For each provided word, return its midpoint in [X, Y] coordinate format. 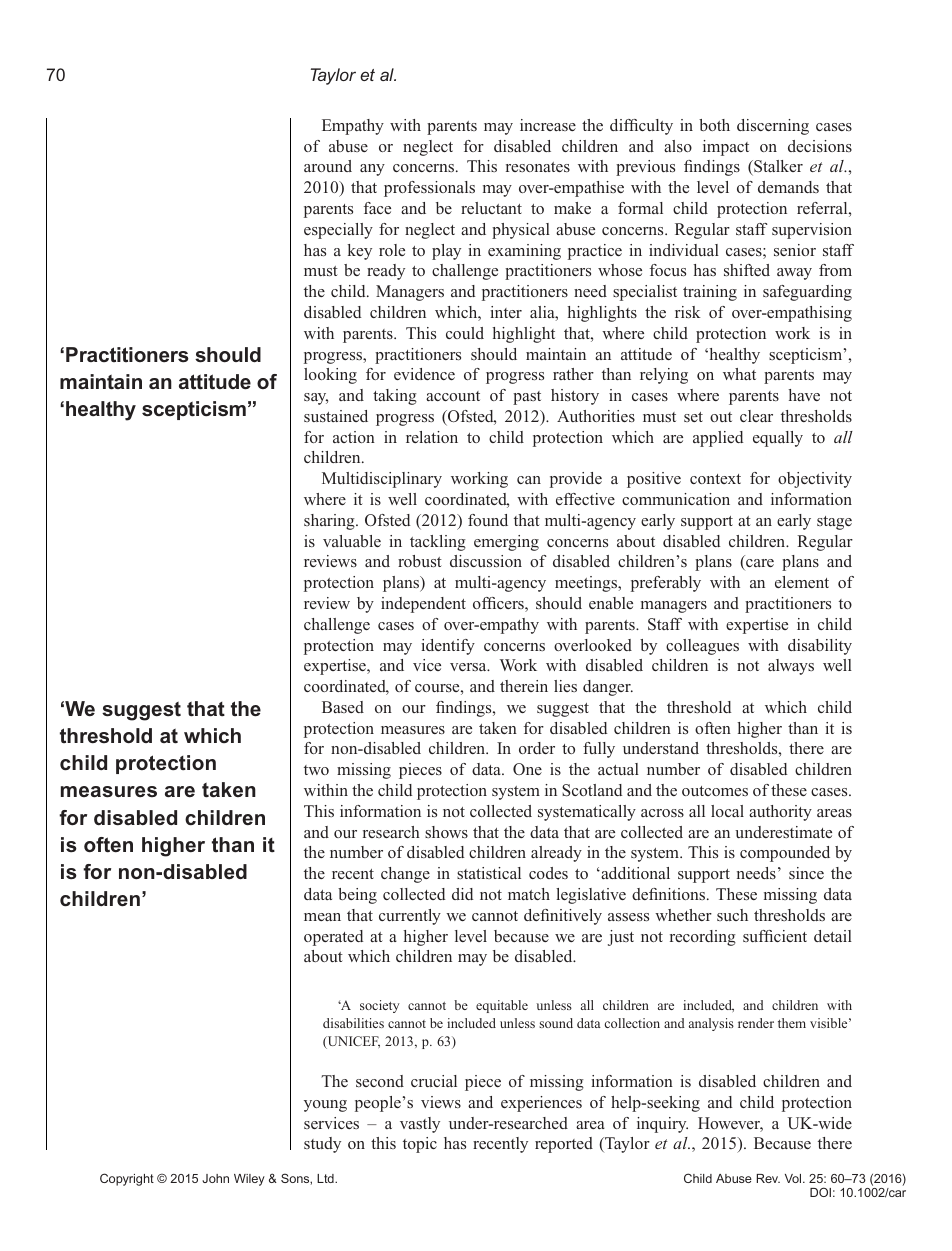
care [759, 564]
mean [322, 917]
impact [726, 148]
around [328, 166]
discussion [486, 561]
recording [703, 938]
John [215, 1178]
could [465, 333]
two [316, 770]
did [462, 894]
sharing [330, 522]
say [316, 399]
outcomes [715, 791]
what [739, 374]
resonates [538, 167]
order [537, 748]
